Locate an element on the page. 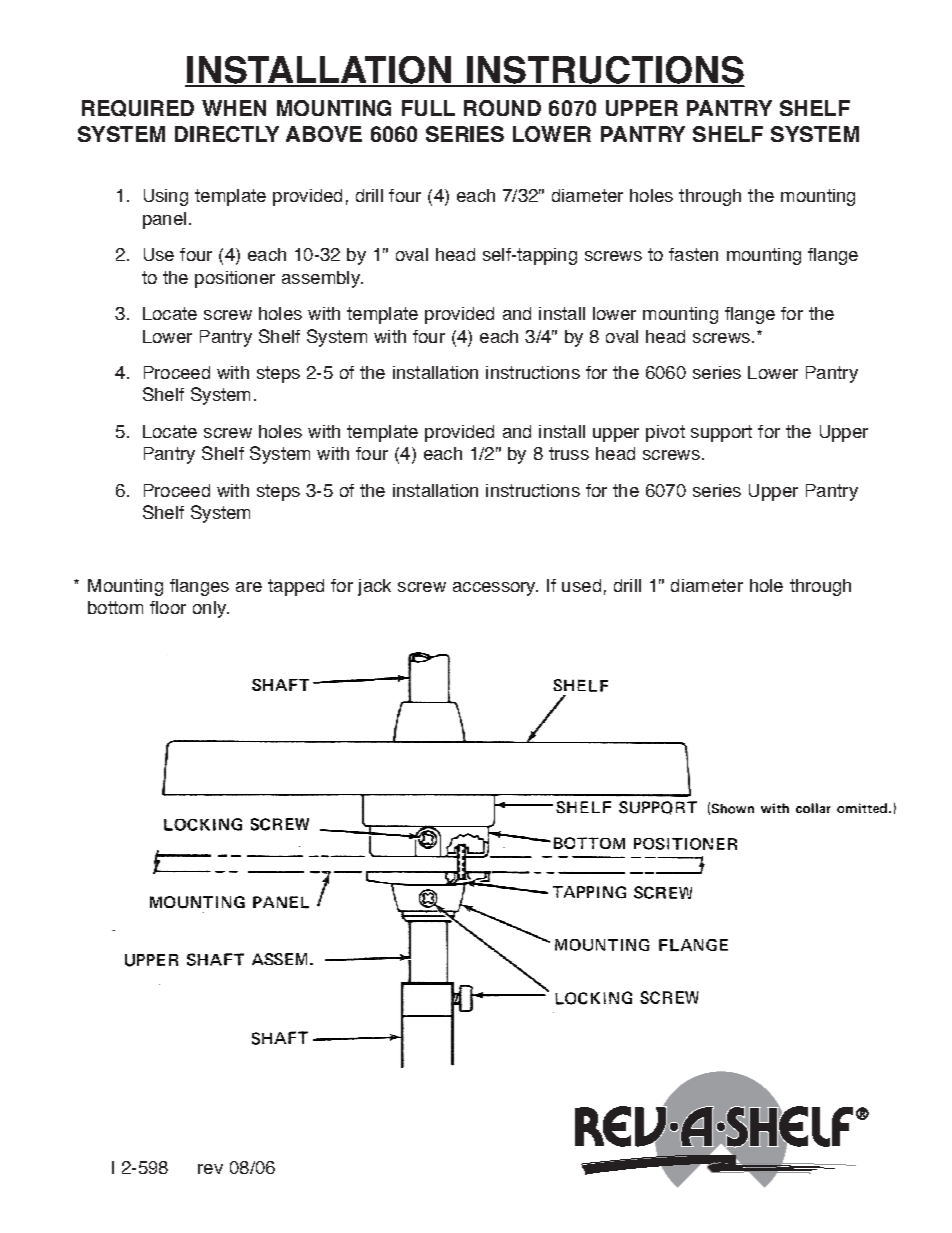 This image has height=1233, width=952. rev is located at coordinates (210, 1169).
